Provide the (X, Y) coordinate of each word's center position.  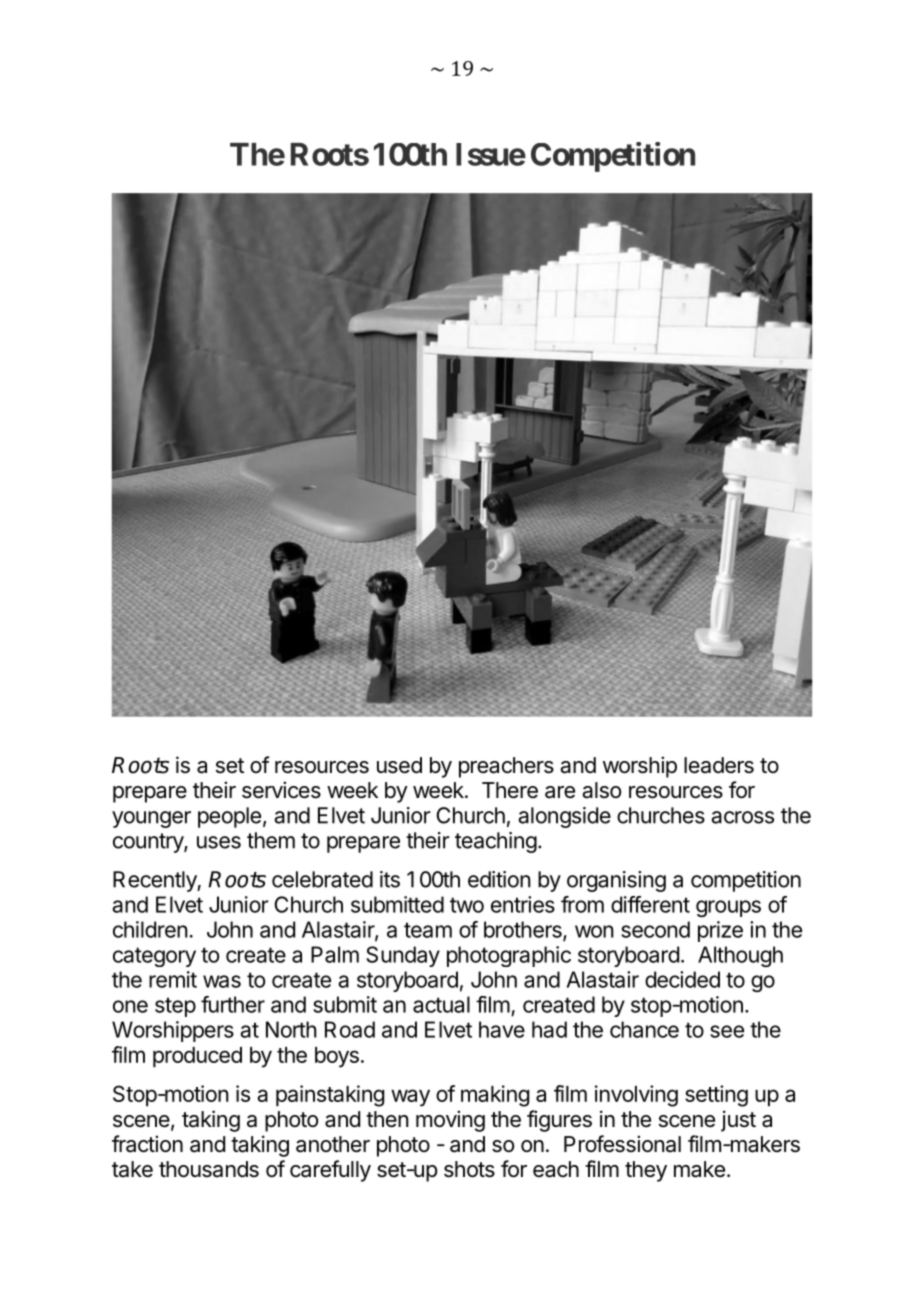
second (655, 929)
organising (616, 881)
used (399, 765)
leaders (719, 765)
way (410, 1098)
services (281, 790)
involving (636, 1096)
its (390, 879)
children (150, 929)
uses (219, 842)
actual (441, 1004)
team (428, 930)
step (175, 1007)
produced (197, 1057)
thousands (209, 1169)
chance (644, 1029)
